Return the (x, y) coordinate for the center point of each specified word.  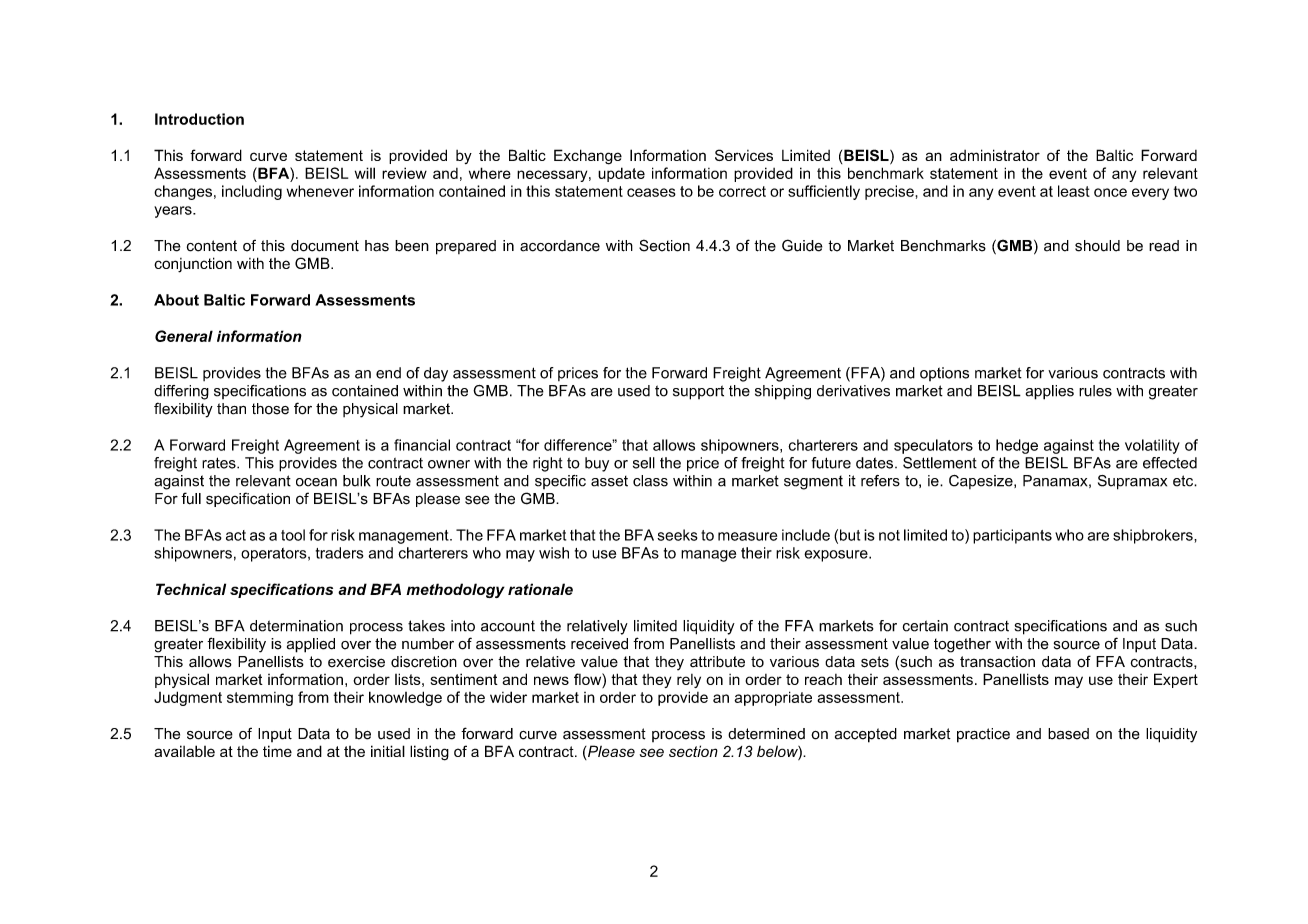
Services (744, 155)
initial (388, 751)
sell (644, 463)
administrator (995, 155)
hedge (1017, 446)
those (270, 409)
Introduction (199, 119)
